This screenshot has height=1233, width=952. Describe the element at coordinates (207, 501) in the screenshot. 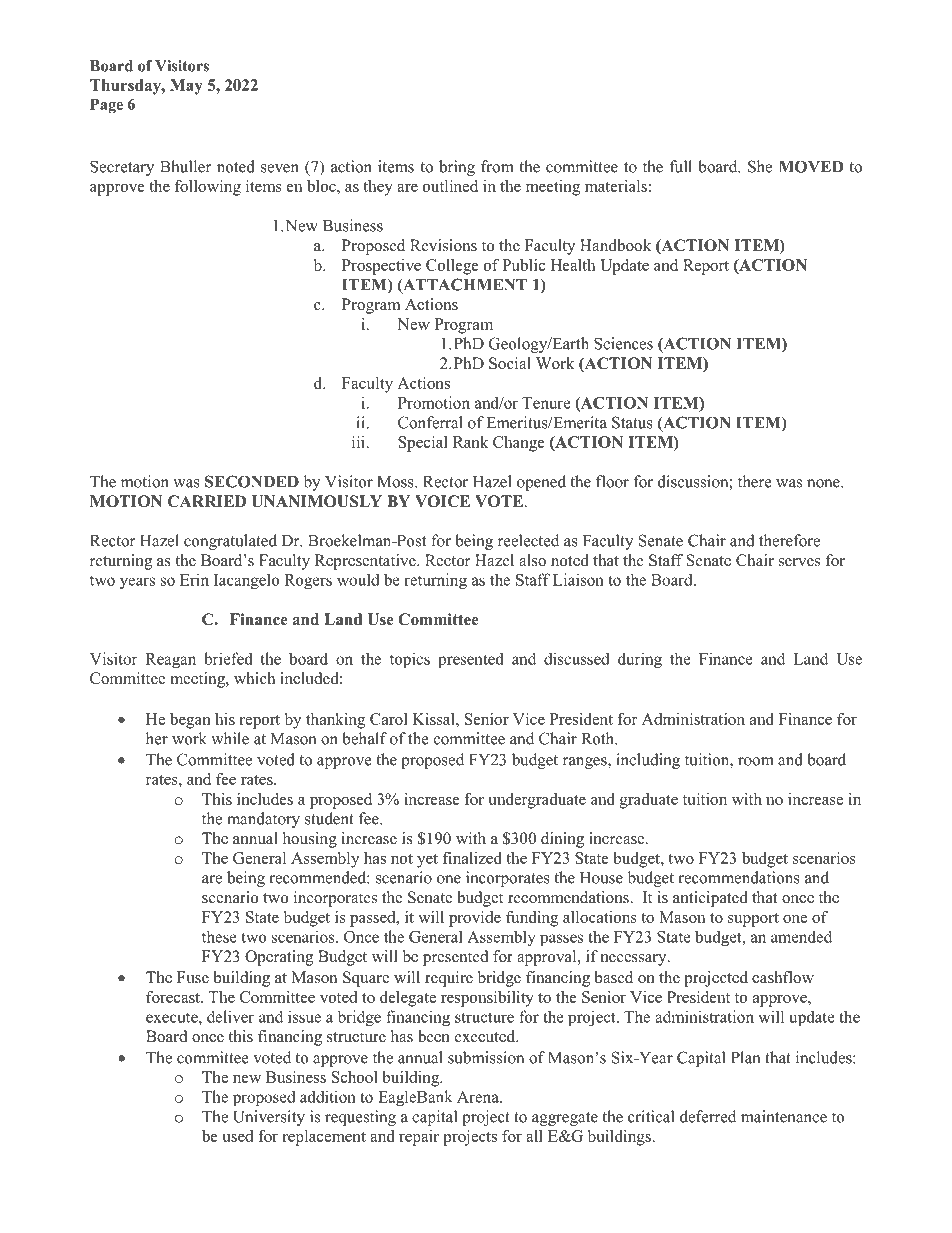

I see `CARRIED` at that location.
